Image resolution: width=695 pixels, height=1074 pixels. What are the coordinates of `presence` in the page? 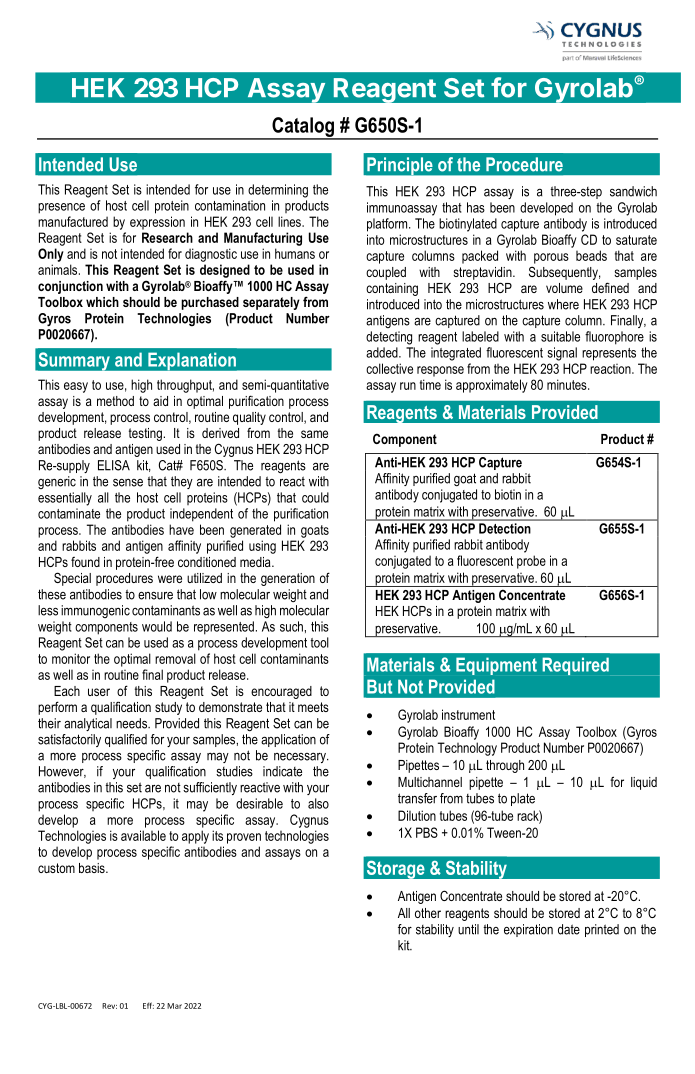 It's located at (61, 208).
